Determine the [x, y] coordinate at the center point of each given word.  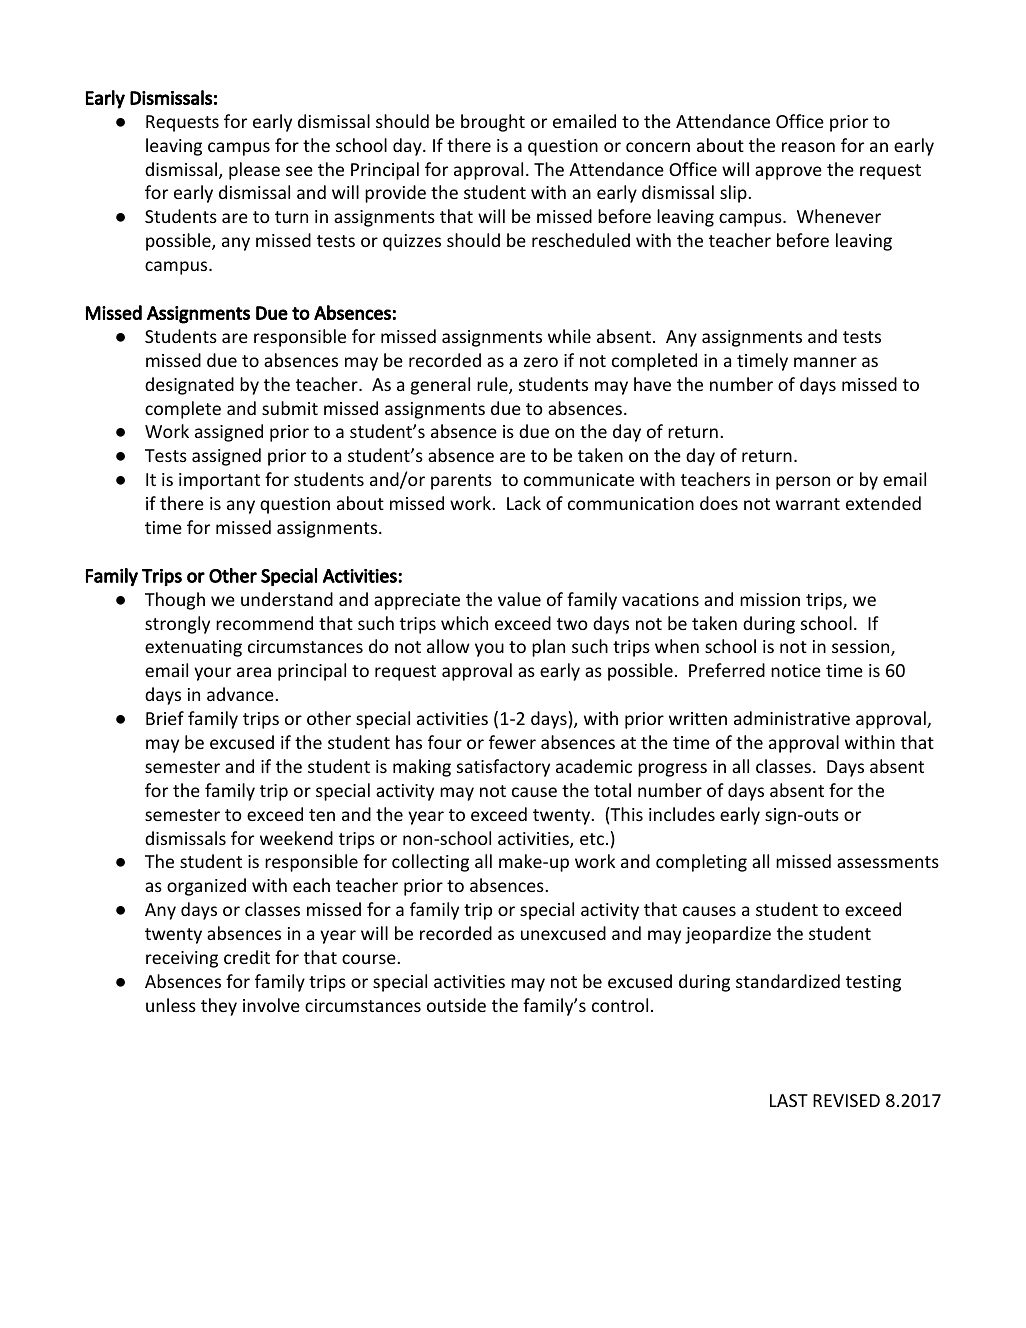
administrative [792, 718]
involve [271, 1005]
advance [240, 694]
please [254, 171]
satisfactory [503, 768]
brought [493, 123]
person [803, 483]
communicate [579, 479]
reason [808, 147]
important [219, 481]
